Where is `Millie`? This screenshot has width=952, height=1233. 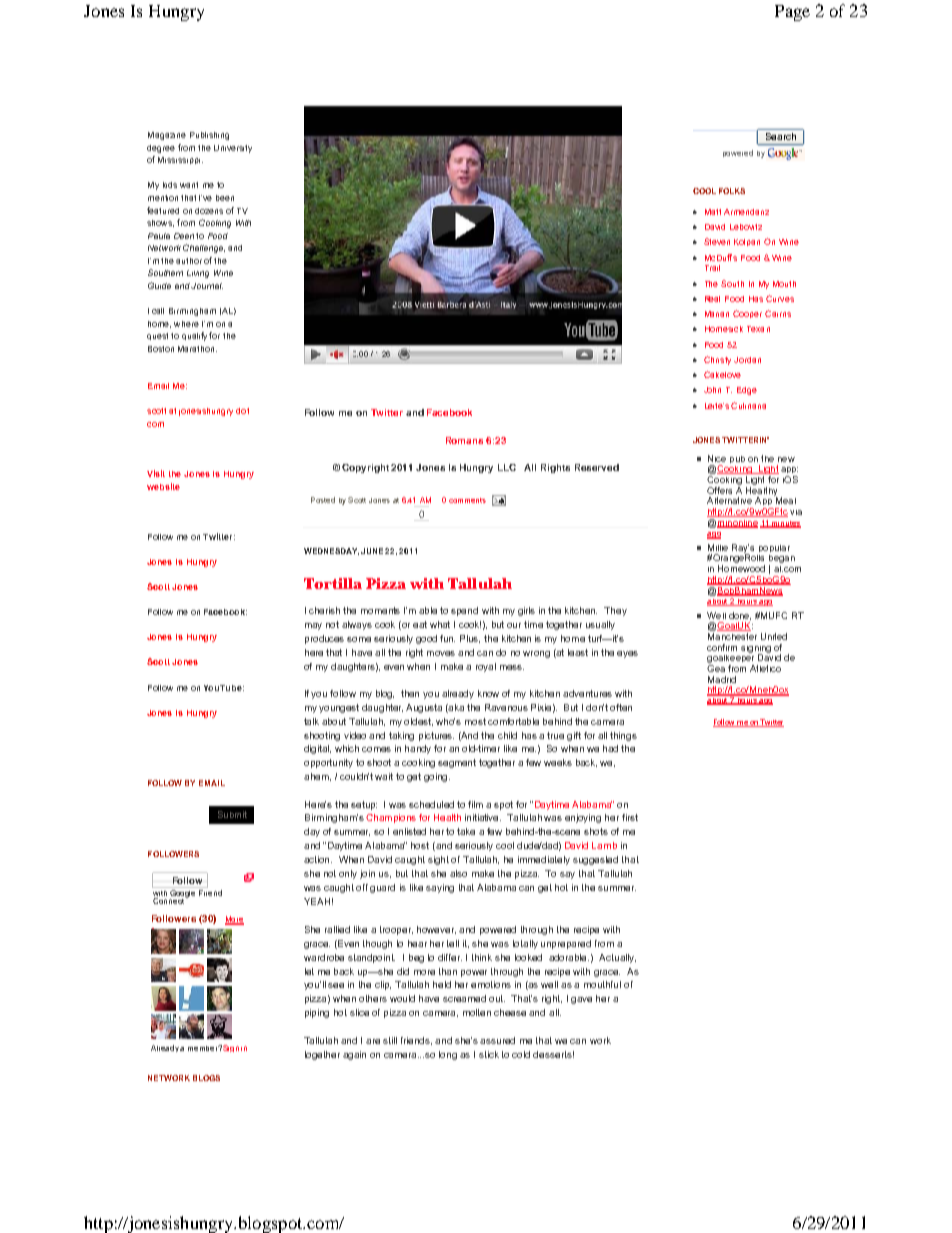
Millie is located at coordinates (718, 547).
